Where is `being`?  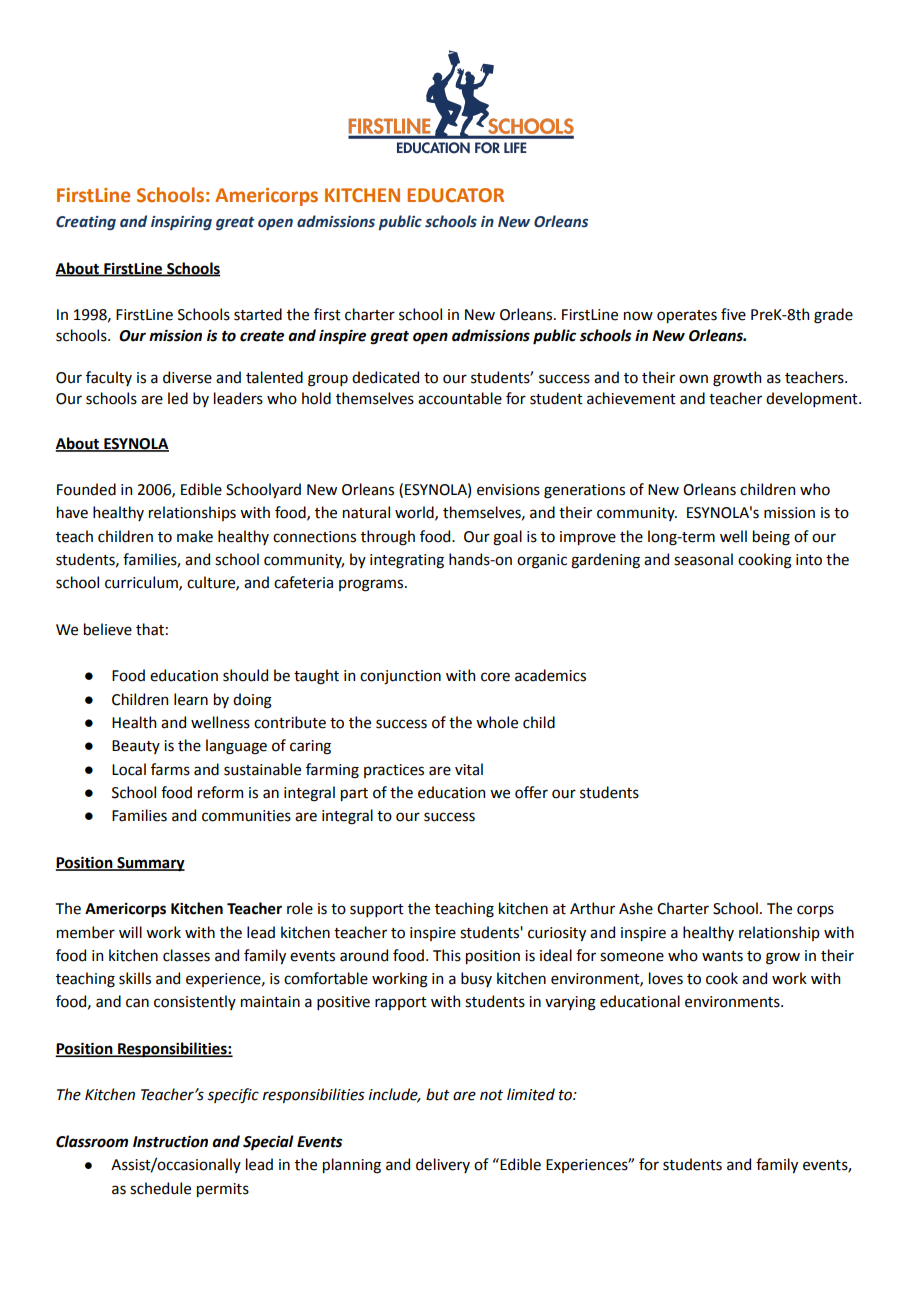 being is located at coordinates (771, 538).
